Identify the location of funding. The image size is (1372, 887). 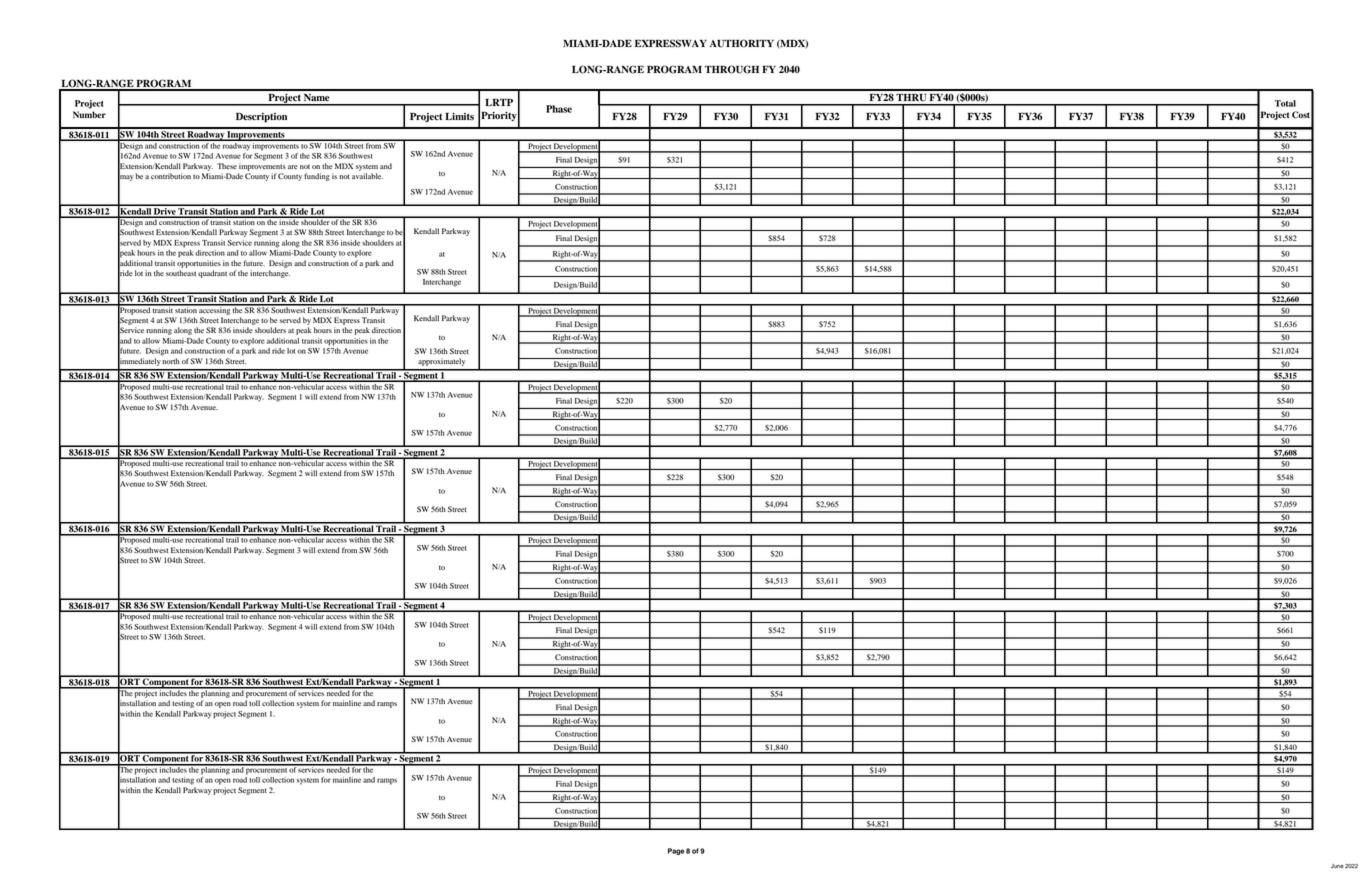
(317, 177).
